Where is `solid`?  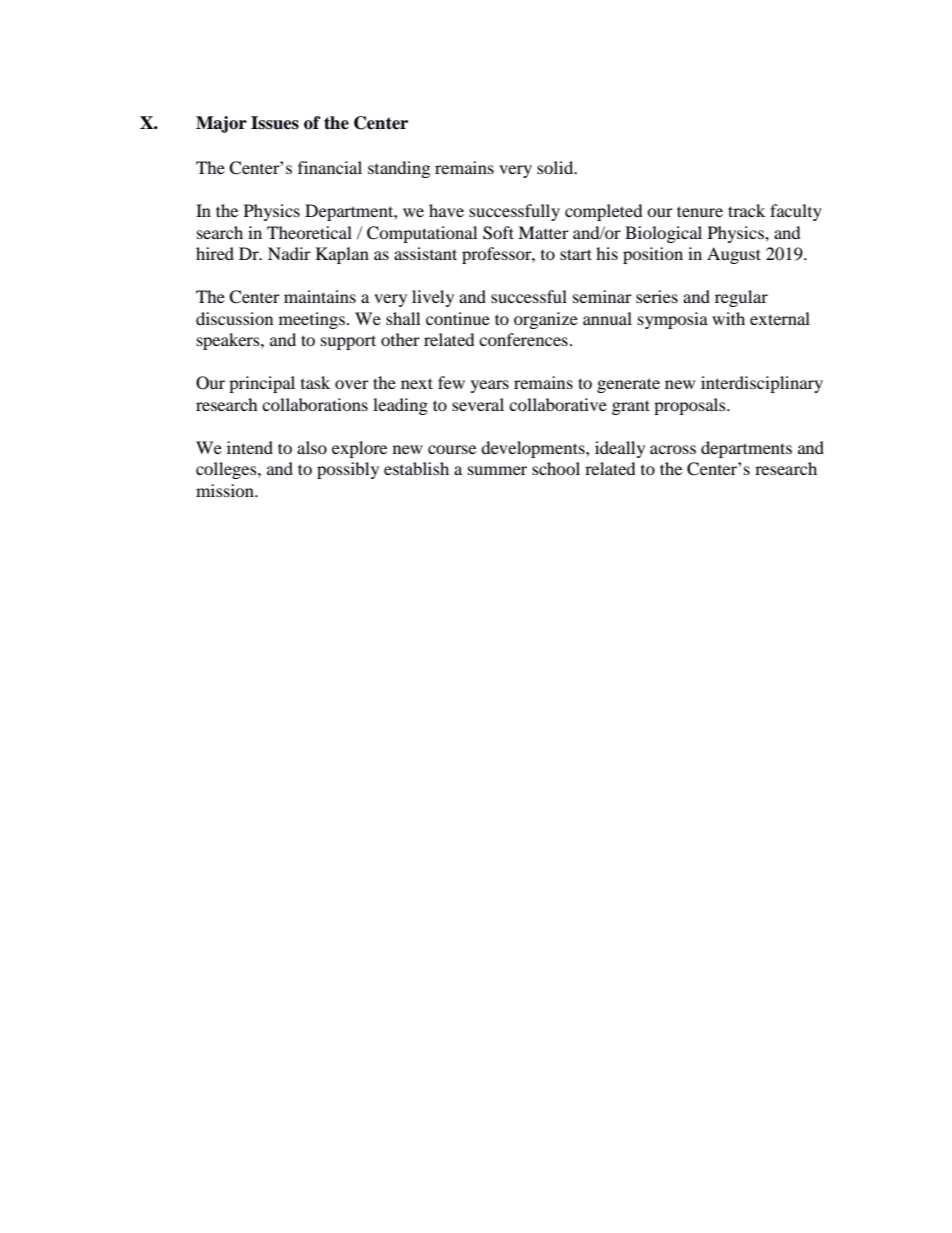
solid is located at coordinates (556, 167).
